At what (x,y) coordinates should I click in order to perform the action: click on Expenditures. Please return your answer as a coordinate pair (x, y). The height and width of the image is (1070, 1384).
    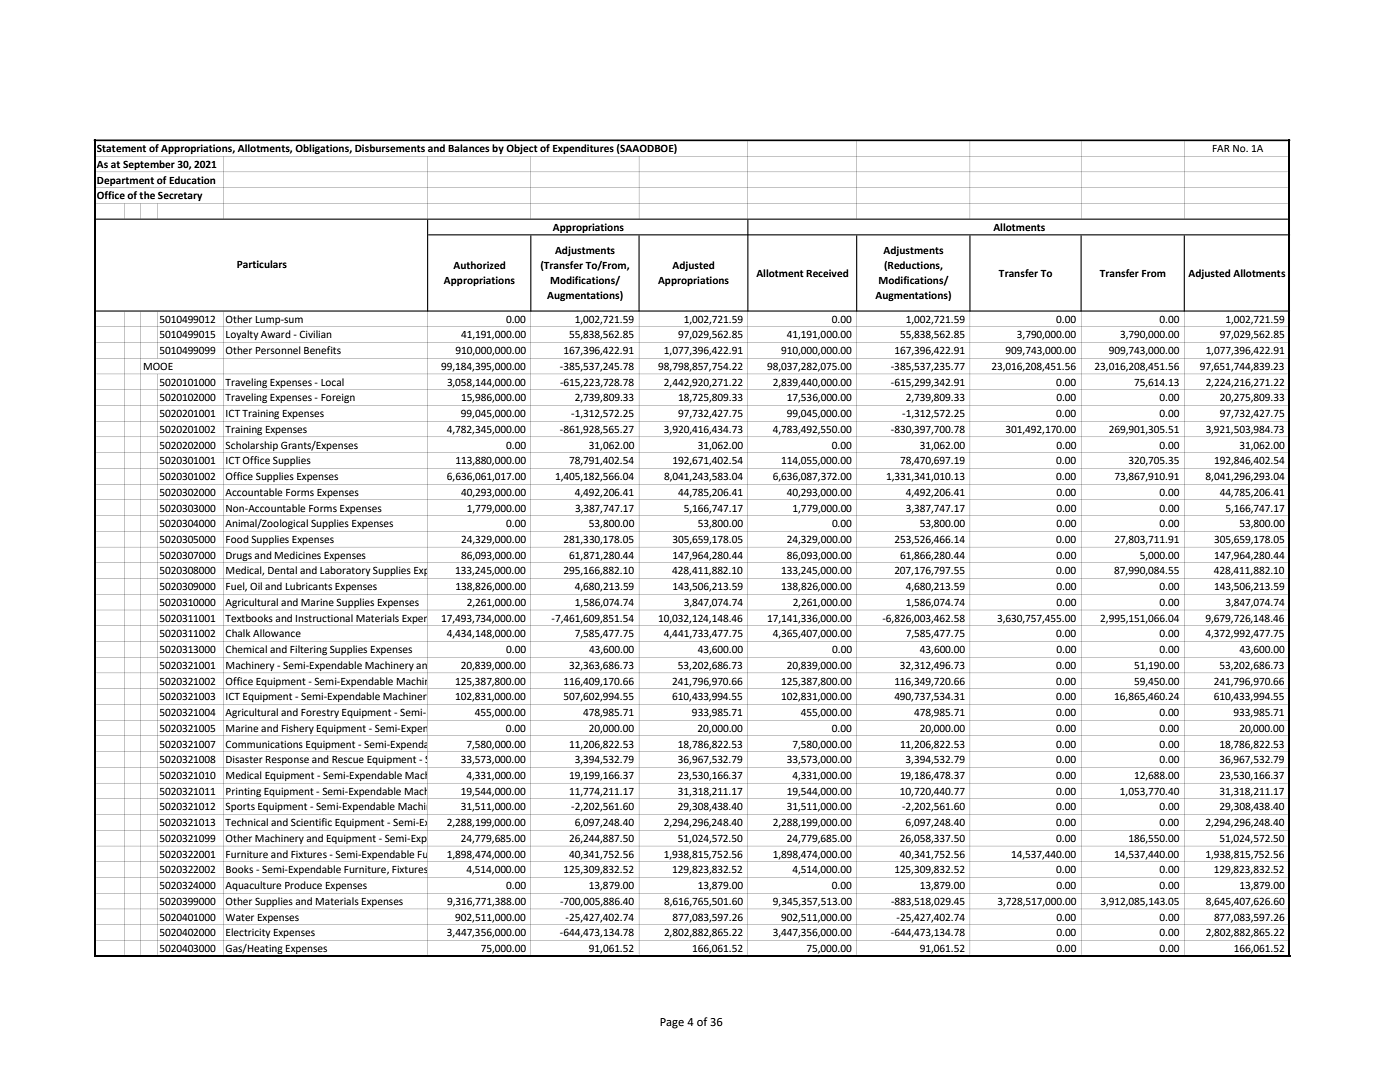
    Looking at the image, I should click on (583, 149).
